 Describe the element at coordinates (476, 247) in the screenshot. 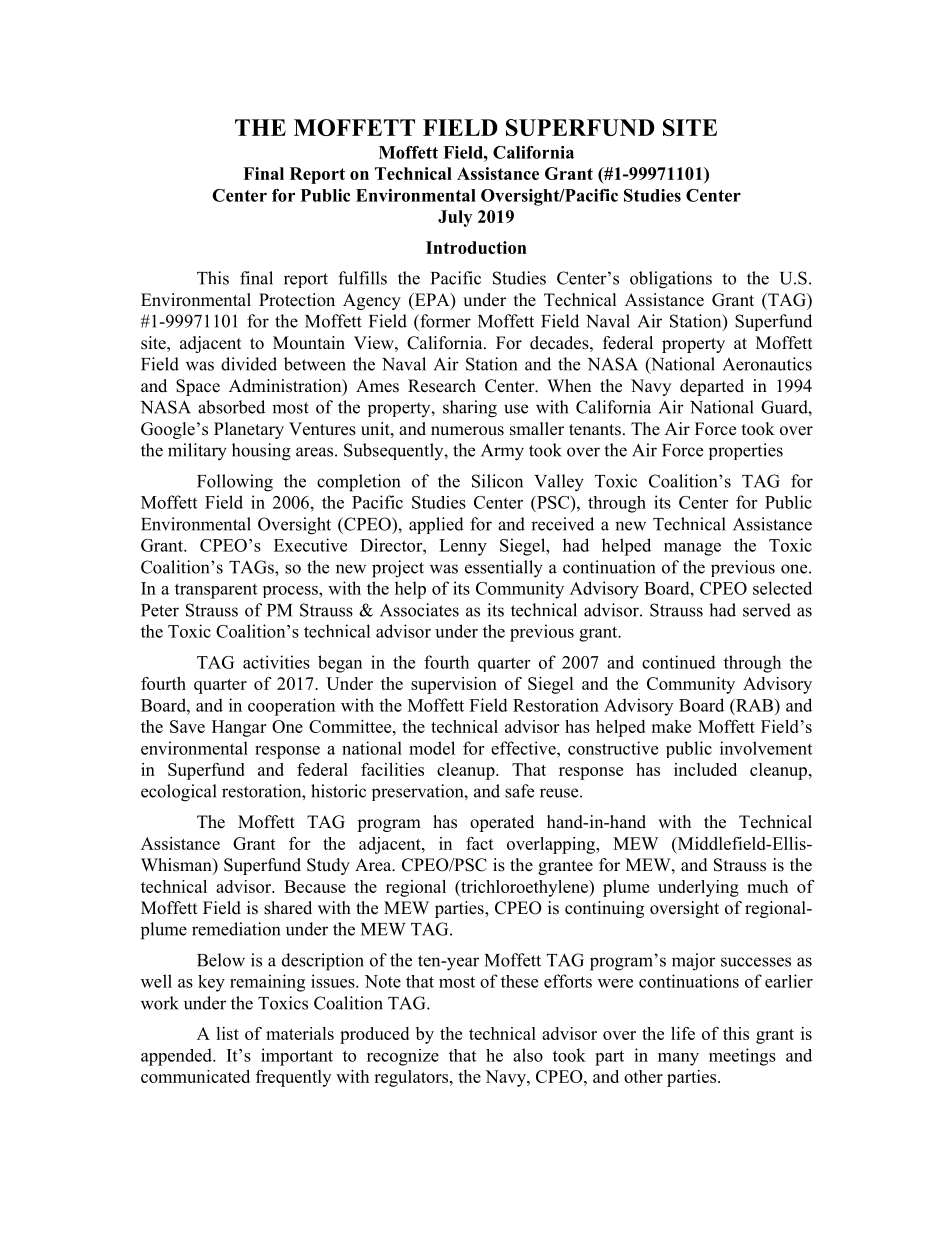

I see `Introduction` at that location.
